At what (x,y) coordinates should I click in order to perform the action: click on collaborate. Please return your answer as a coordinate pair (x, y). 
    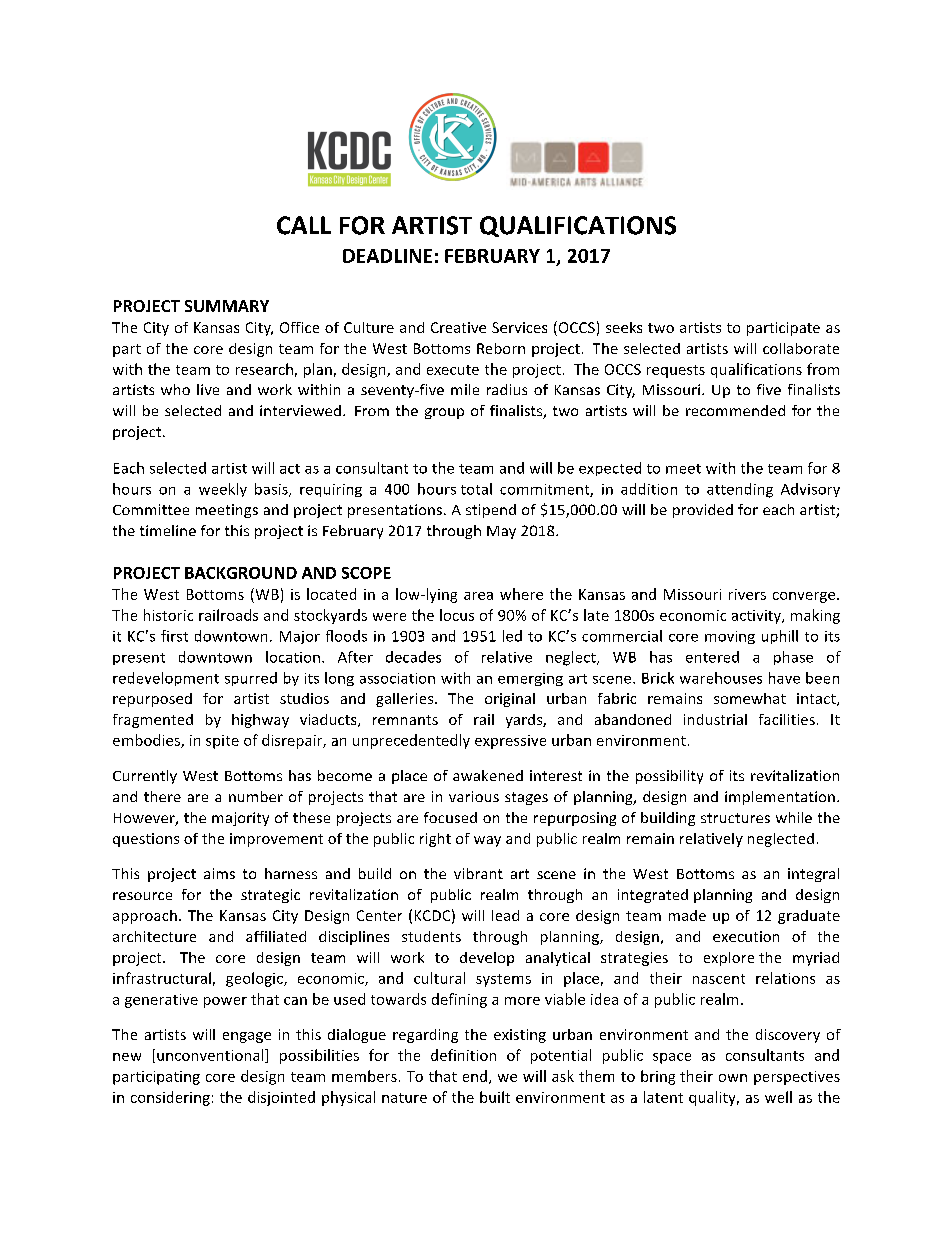
    Looking at the image, I should click on (801, 348).
